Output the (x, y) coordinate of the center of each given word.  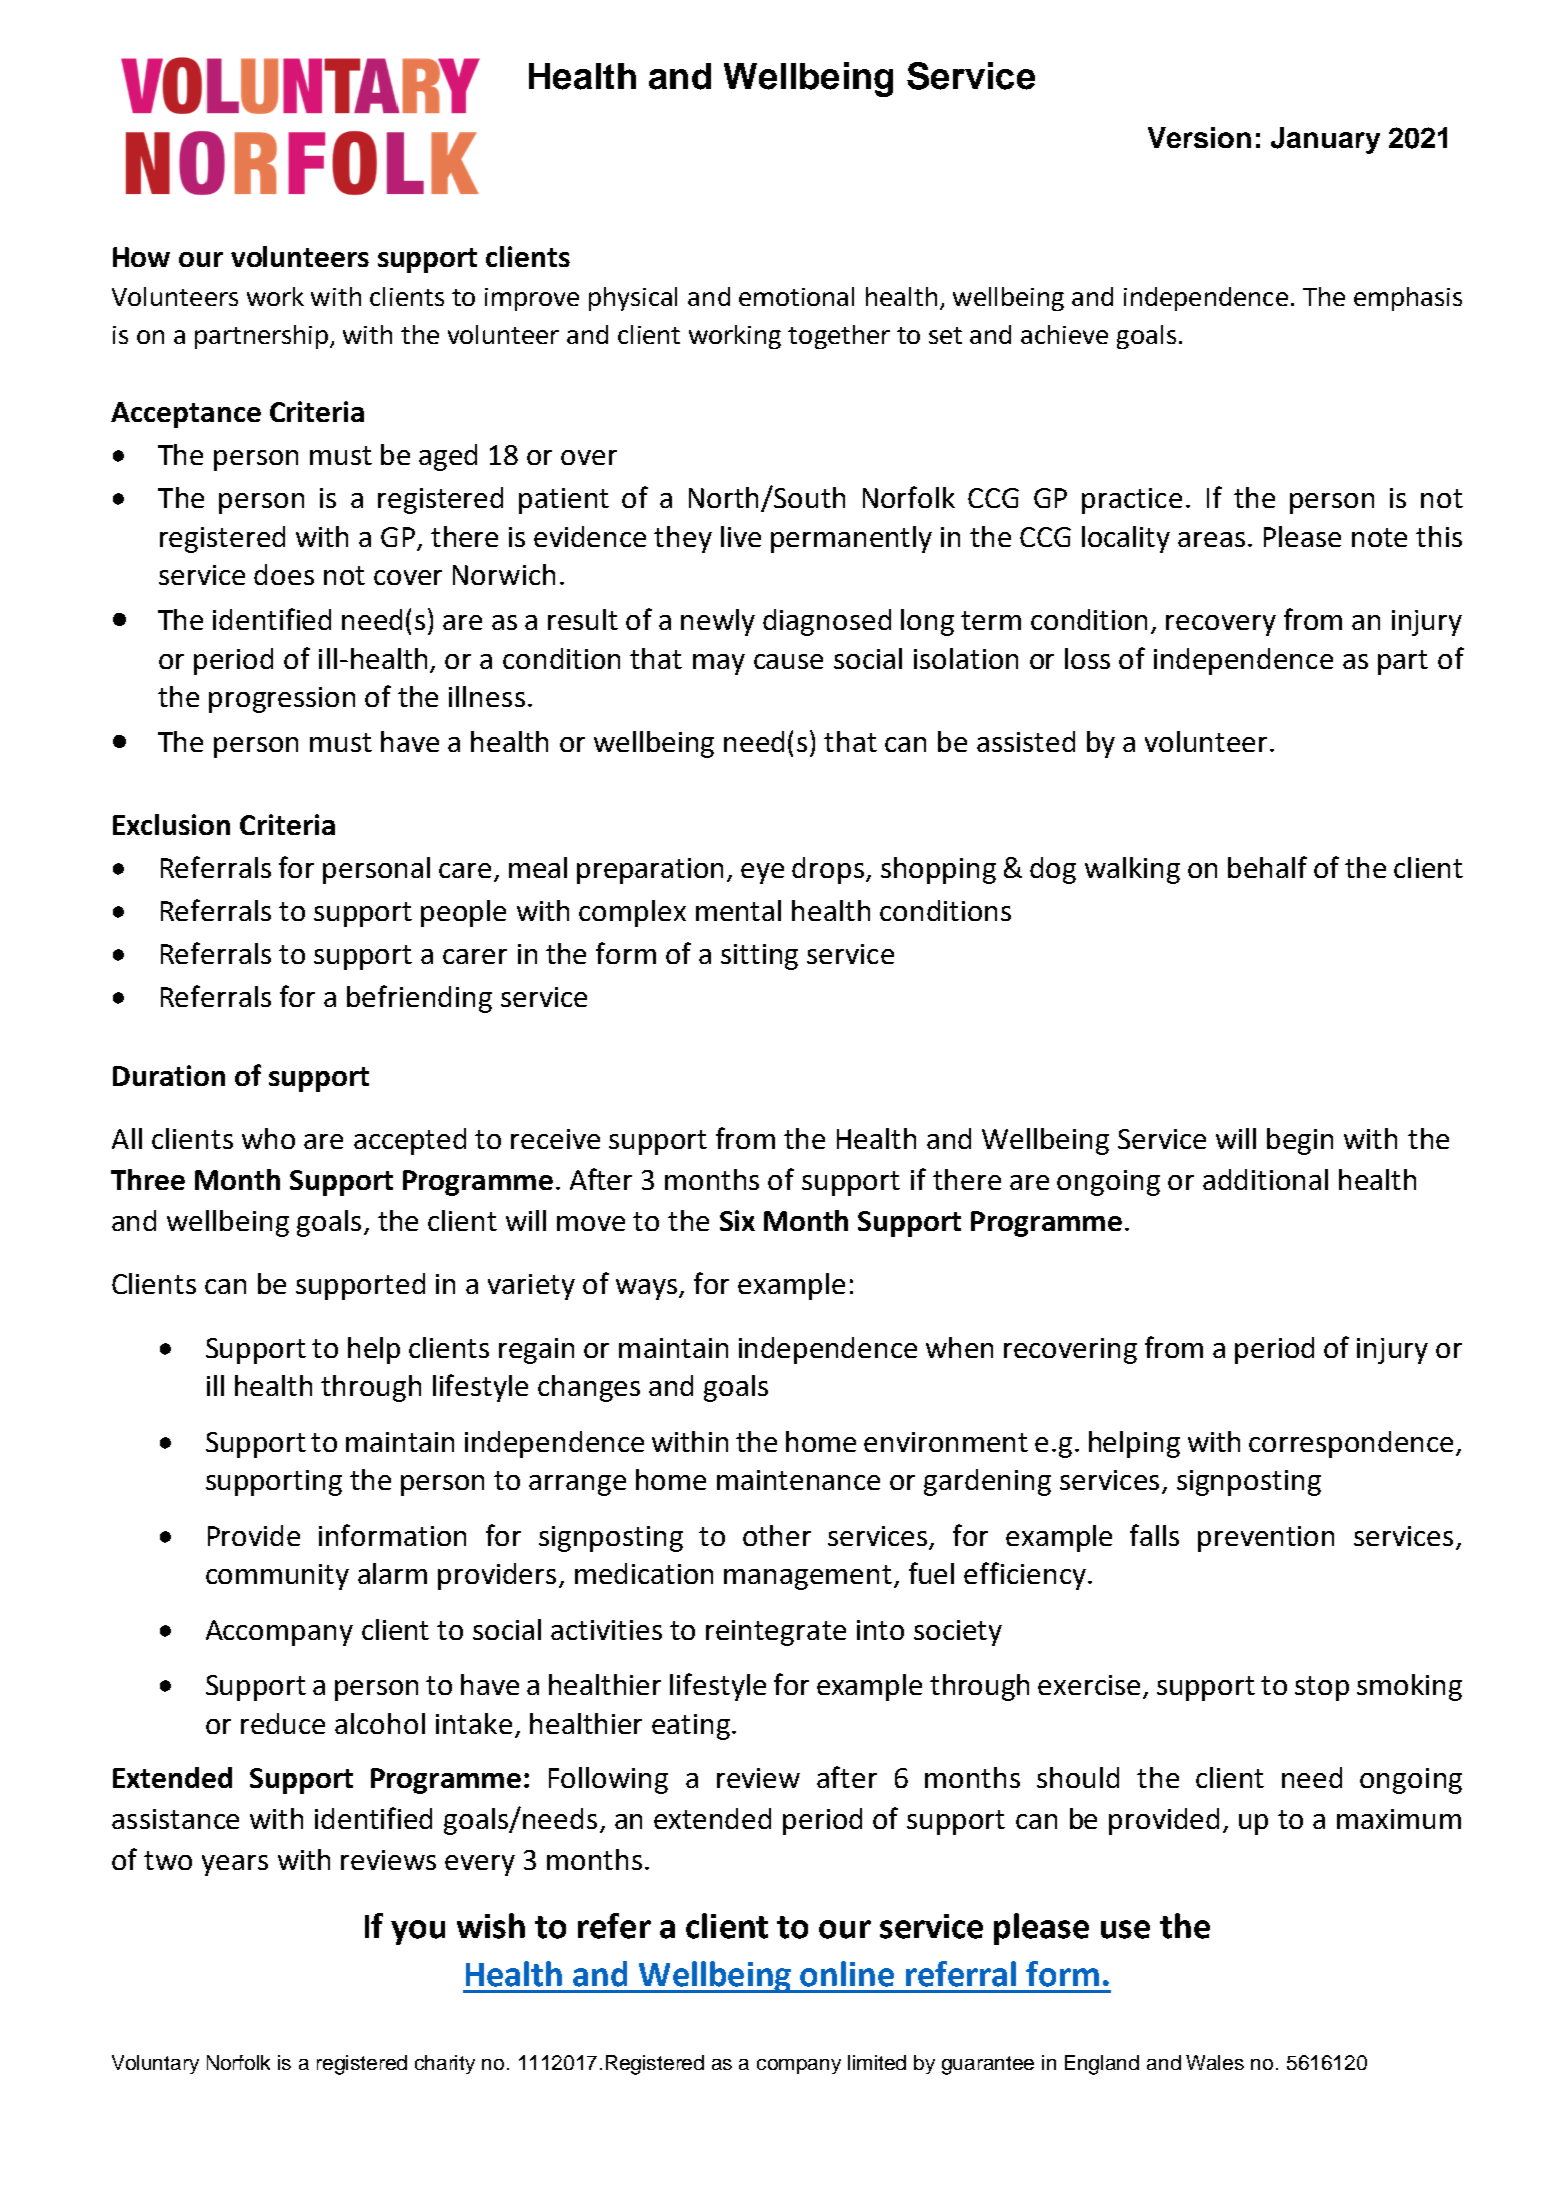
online (847, 1974)
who (268, 1138)
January (1325, 140)
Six (737, 1220)
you (418, 1932)
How (141, 257)
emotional (796, 296)
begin (1300, 1141)
